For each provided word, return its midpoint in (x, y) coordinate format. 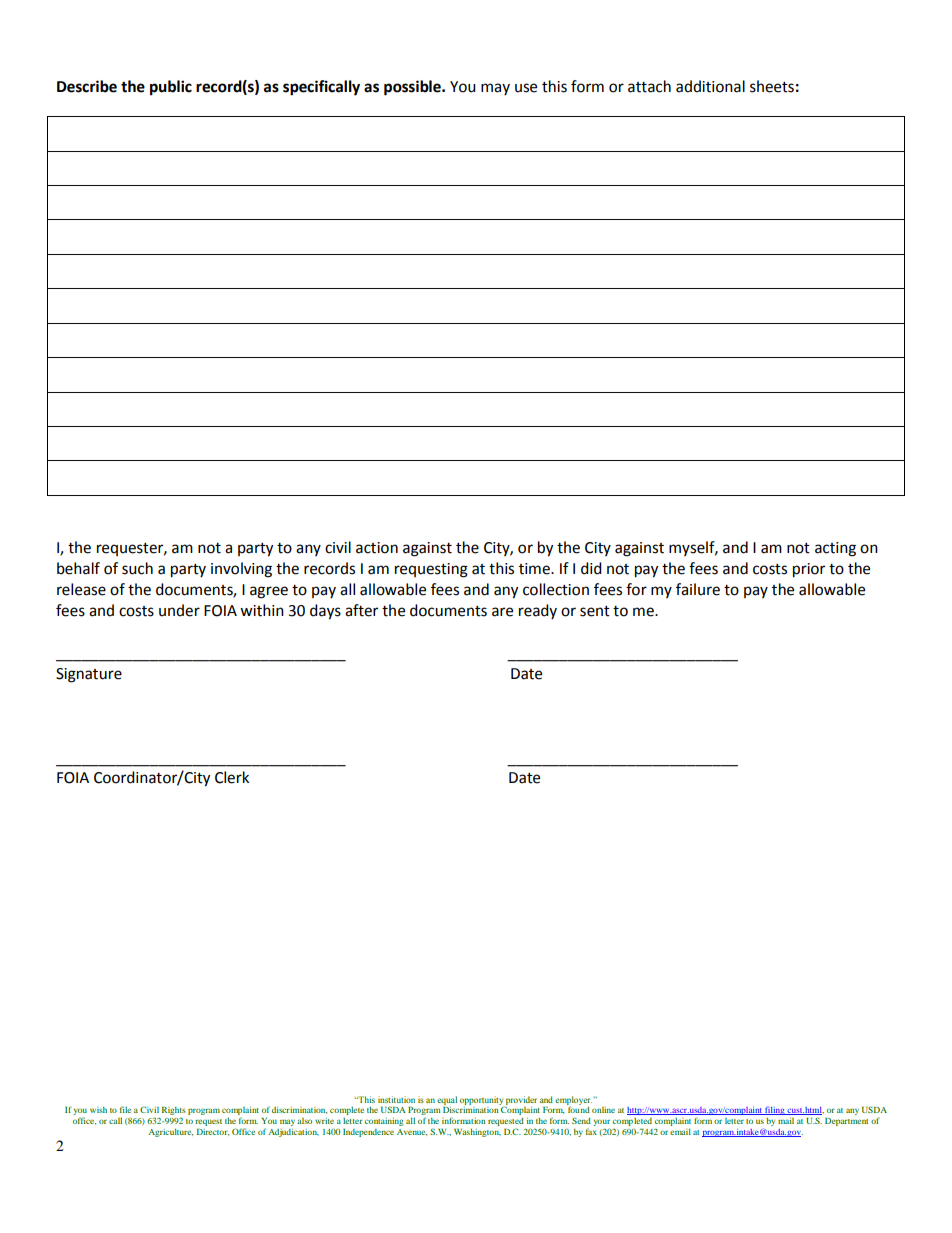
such (137, 568)
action (377, 548)
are (502, 612)
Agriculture (170, 1133)
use (526, 88)
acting (835, 549)
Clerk (232, 777)
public (171, 88)
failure (698, 589)
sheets (772, 86)
